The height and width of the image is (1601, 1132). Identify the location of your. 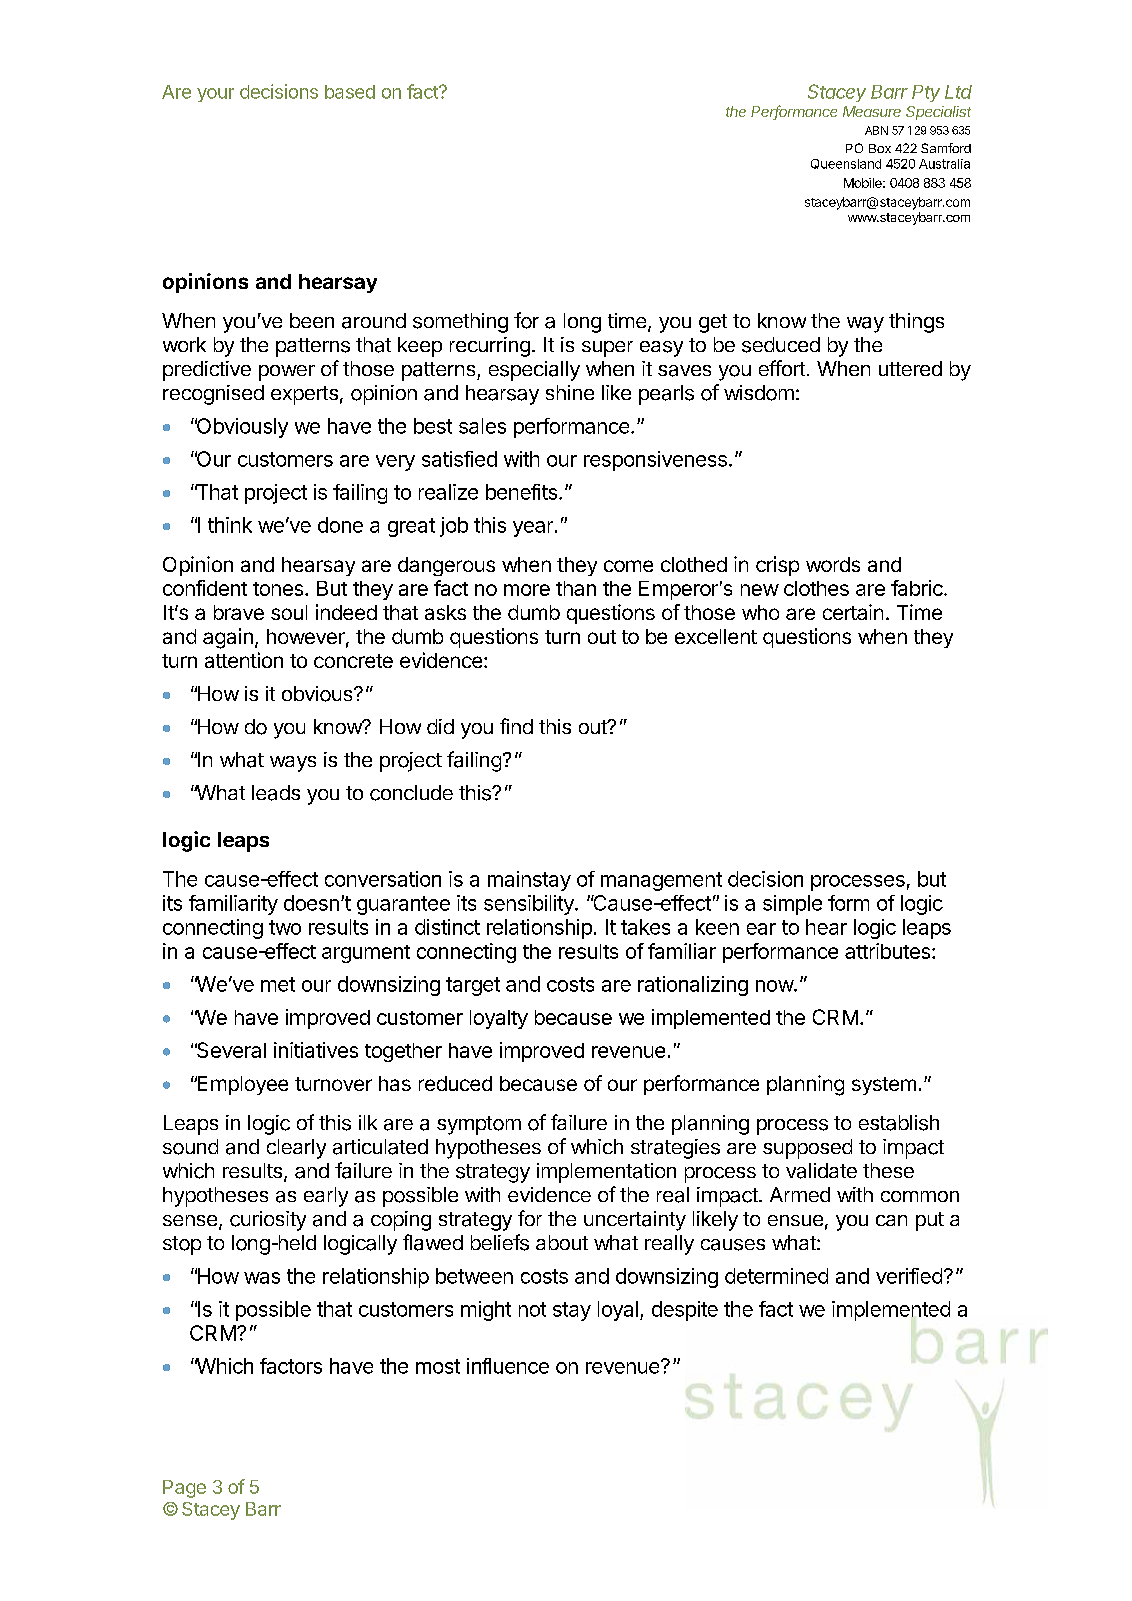
(215, 95).
